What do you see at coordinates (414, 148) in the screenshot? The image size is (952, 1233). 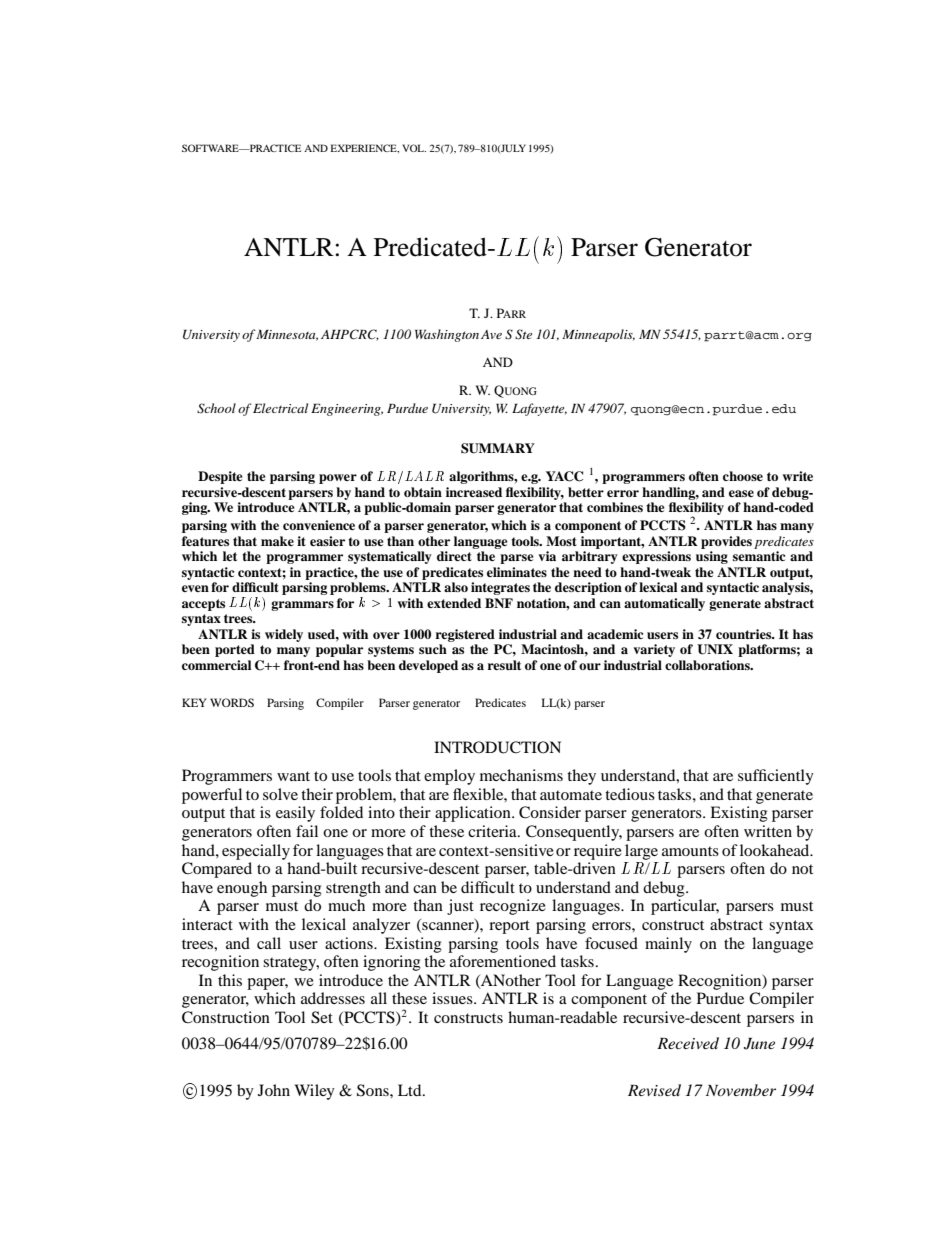 I see `VOL` at bounding box center [414, 148].
